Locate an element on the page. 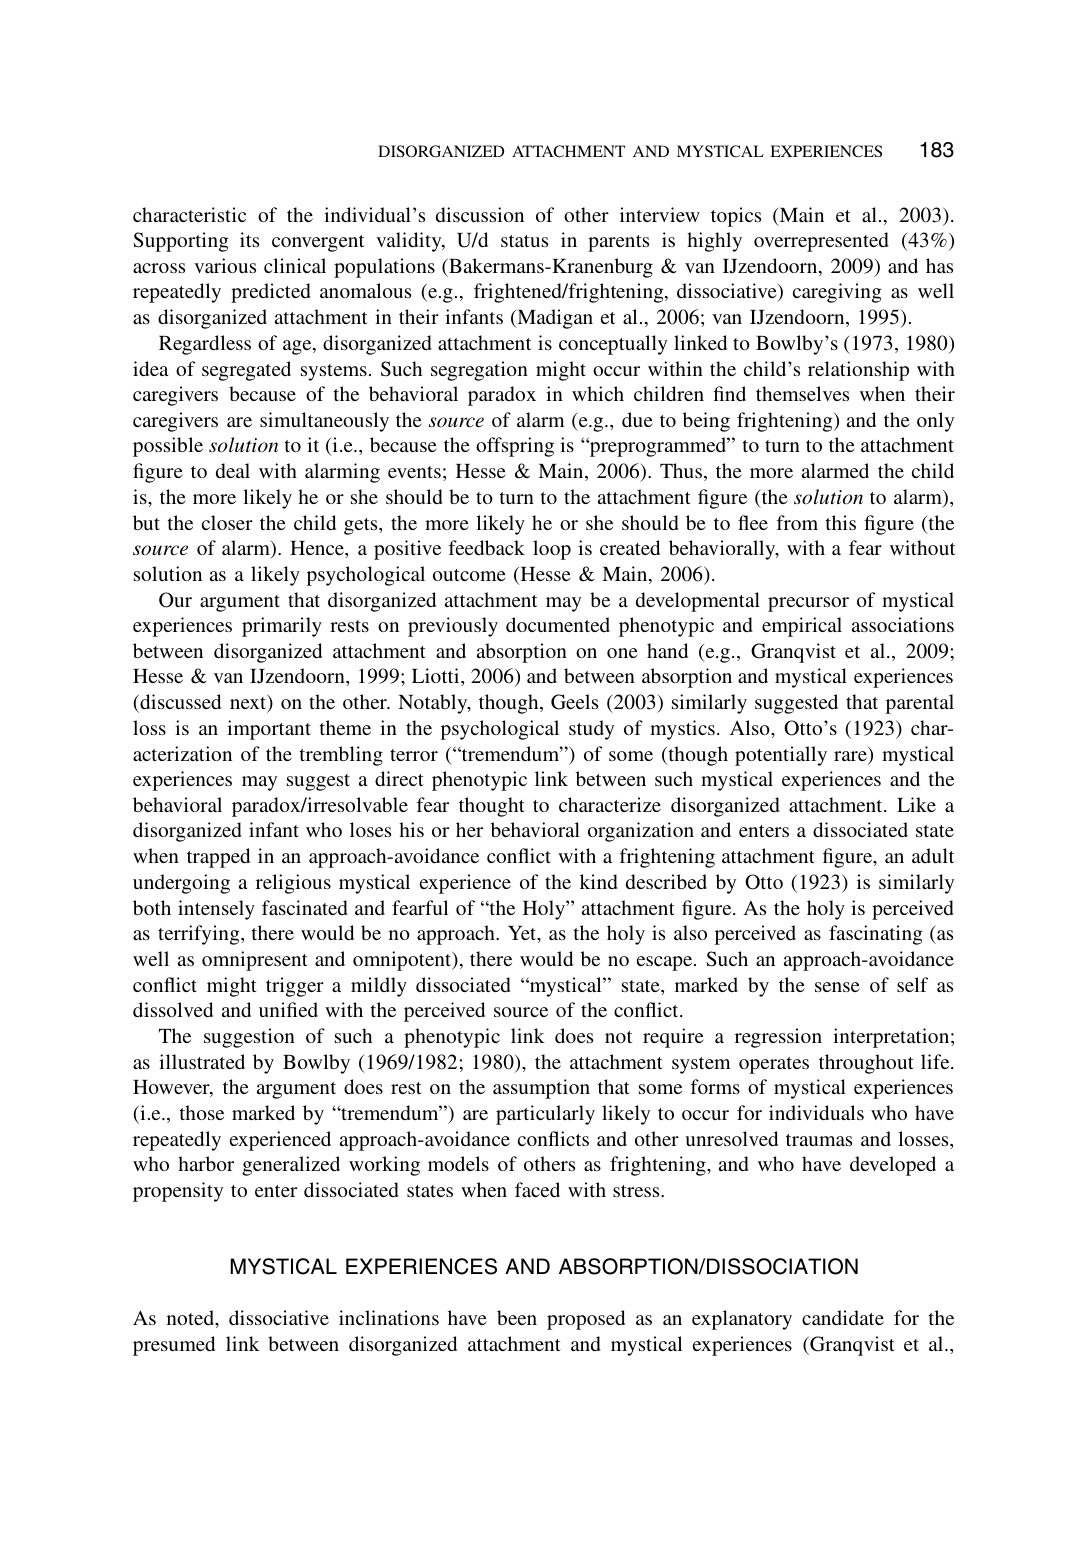 The height and width of the image is (1546, 1082). important is located at coordinates (269, 730).
